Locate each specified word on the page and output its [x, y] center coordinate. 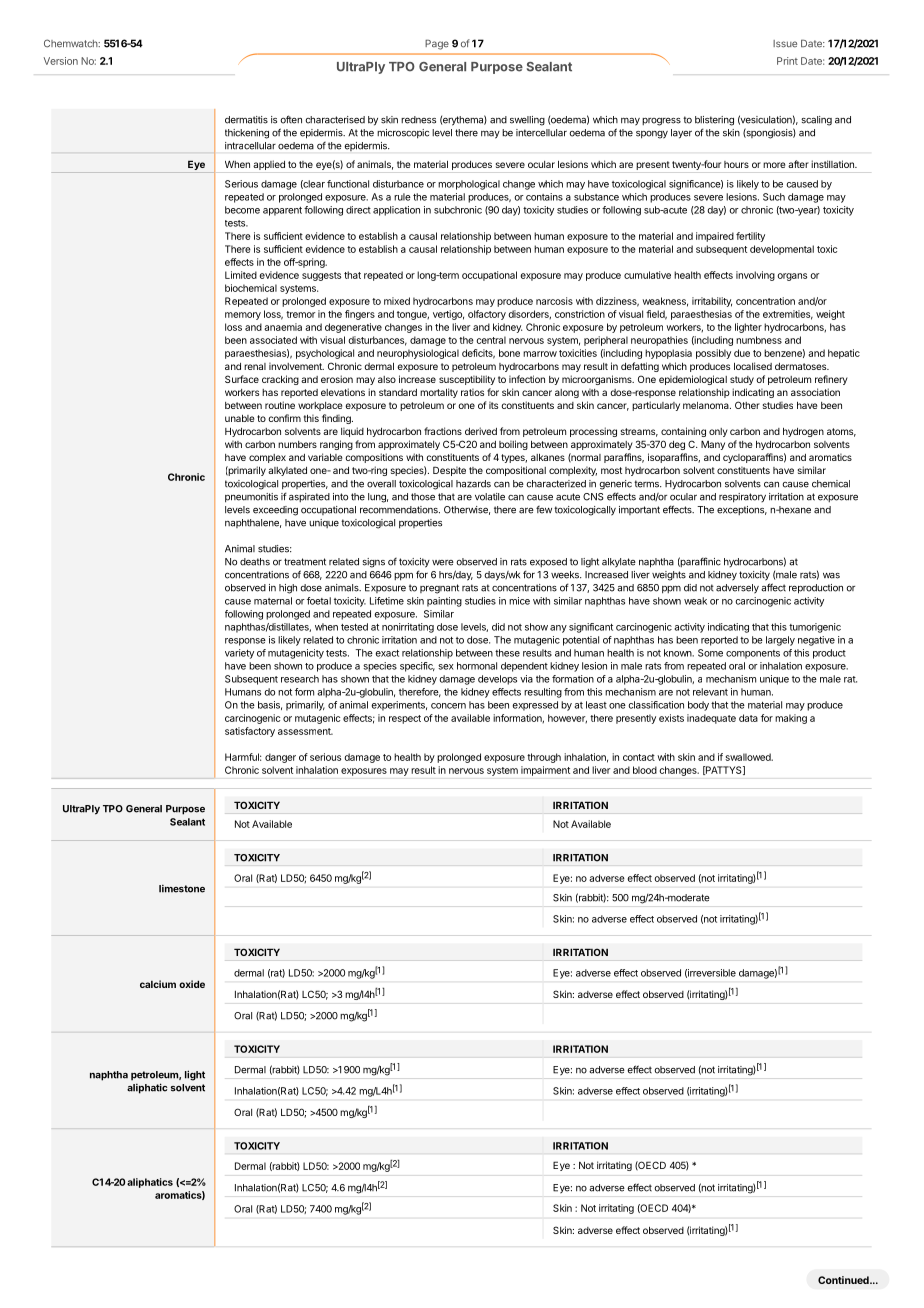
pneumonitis [251, 498]
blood [645, 770]
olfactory [487, 315]
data [748, 718]
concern [448, 706]
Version [61, 61]
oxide [192, 984]
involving [755, 276]
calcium [158, 984]
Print [787, 61]
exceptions [742, 510]
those [423, 497]
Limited [241, 275]
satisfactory [250, 732]
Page [437, 44]
